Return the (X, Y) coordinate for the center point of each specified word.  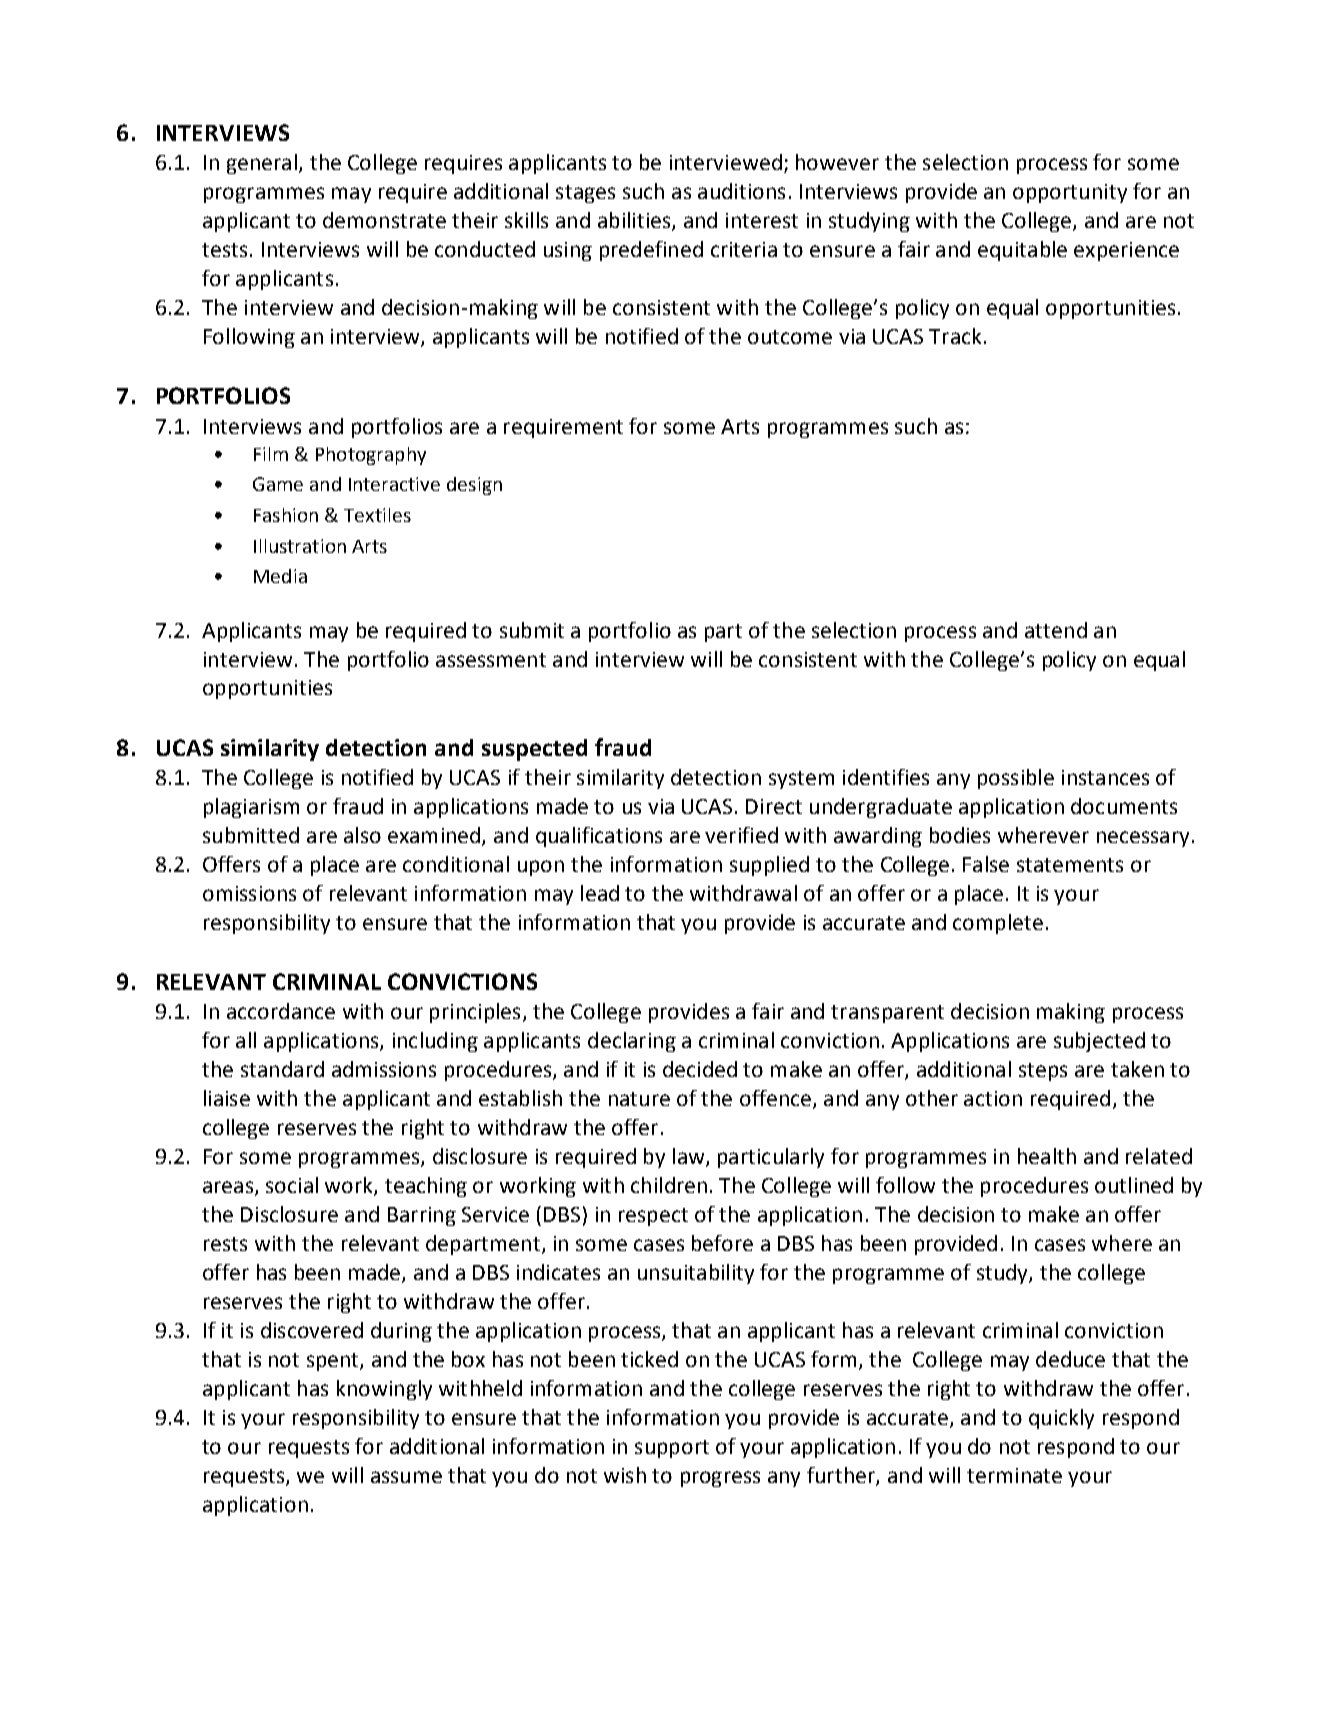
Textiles (377, 515)
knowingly (384, 1390)
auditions (741, 191)
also (362, 835)
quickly (1061, 1419)
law (690, 1157)
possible (1016, 779)
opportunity (1070, 193)
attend (1056, 630)
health (1047, 1156)
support (672, 1449)
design (474, 486)
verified (741, 835)
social (292, 1185)
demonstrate (384, 220)
